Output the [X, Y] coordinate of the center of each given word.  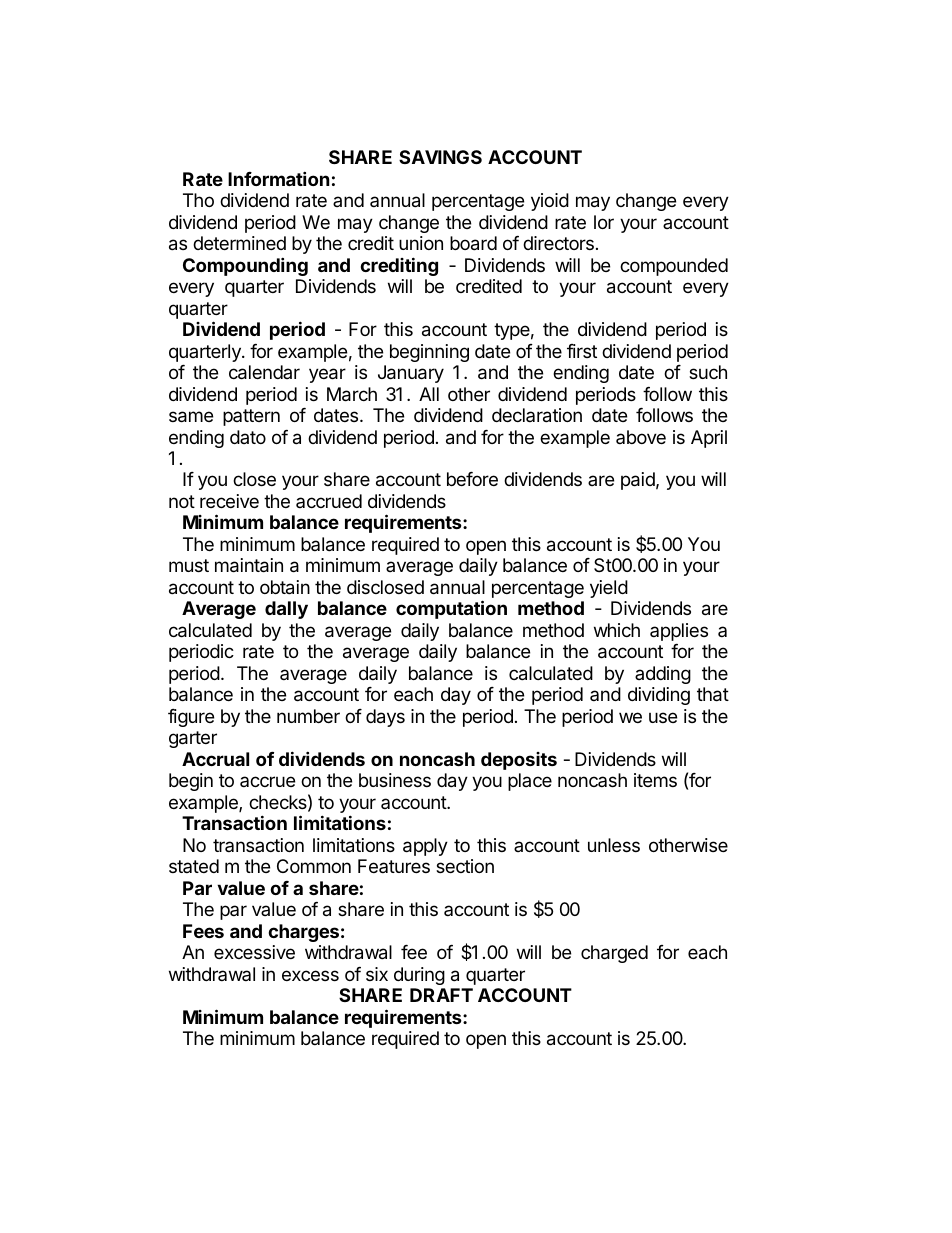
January [411, 374]
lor [604, 222]
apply [425, 847]
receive [229, 501]
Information [279, 178]
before [472, 479]
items [655, 780]
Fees [203, 931]
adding [663, 675]
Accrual [215, 759]
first [582, 351]
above [641, 437]
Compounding [245, 266]
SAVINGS [440, 157]
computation [451, 609]
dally [286, 610]
